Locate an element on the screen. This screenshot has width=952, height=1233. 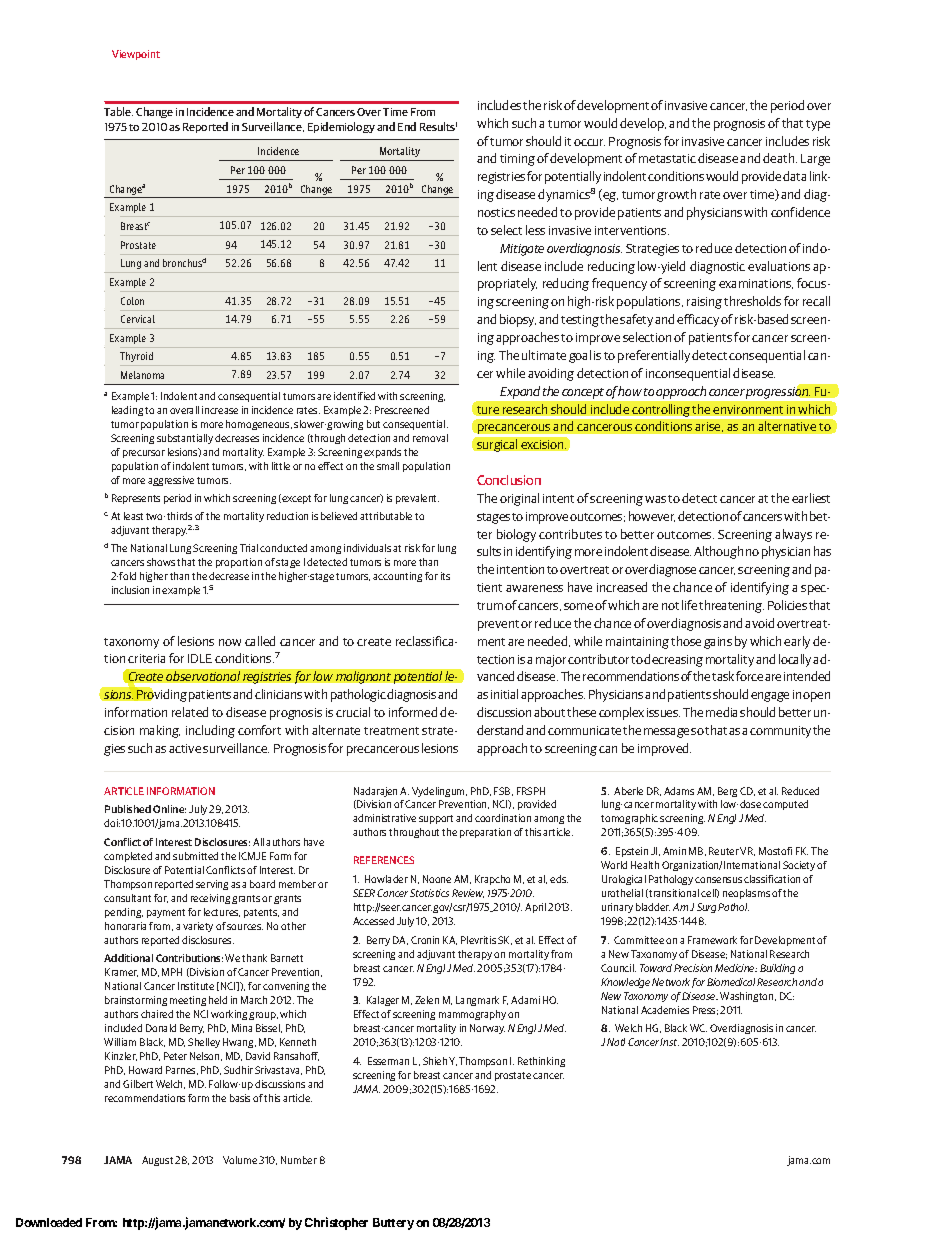
neoplasms is located at coordinates (746, 894).
